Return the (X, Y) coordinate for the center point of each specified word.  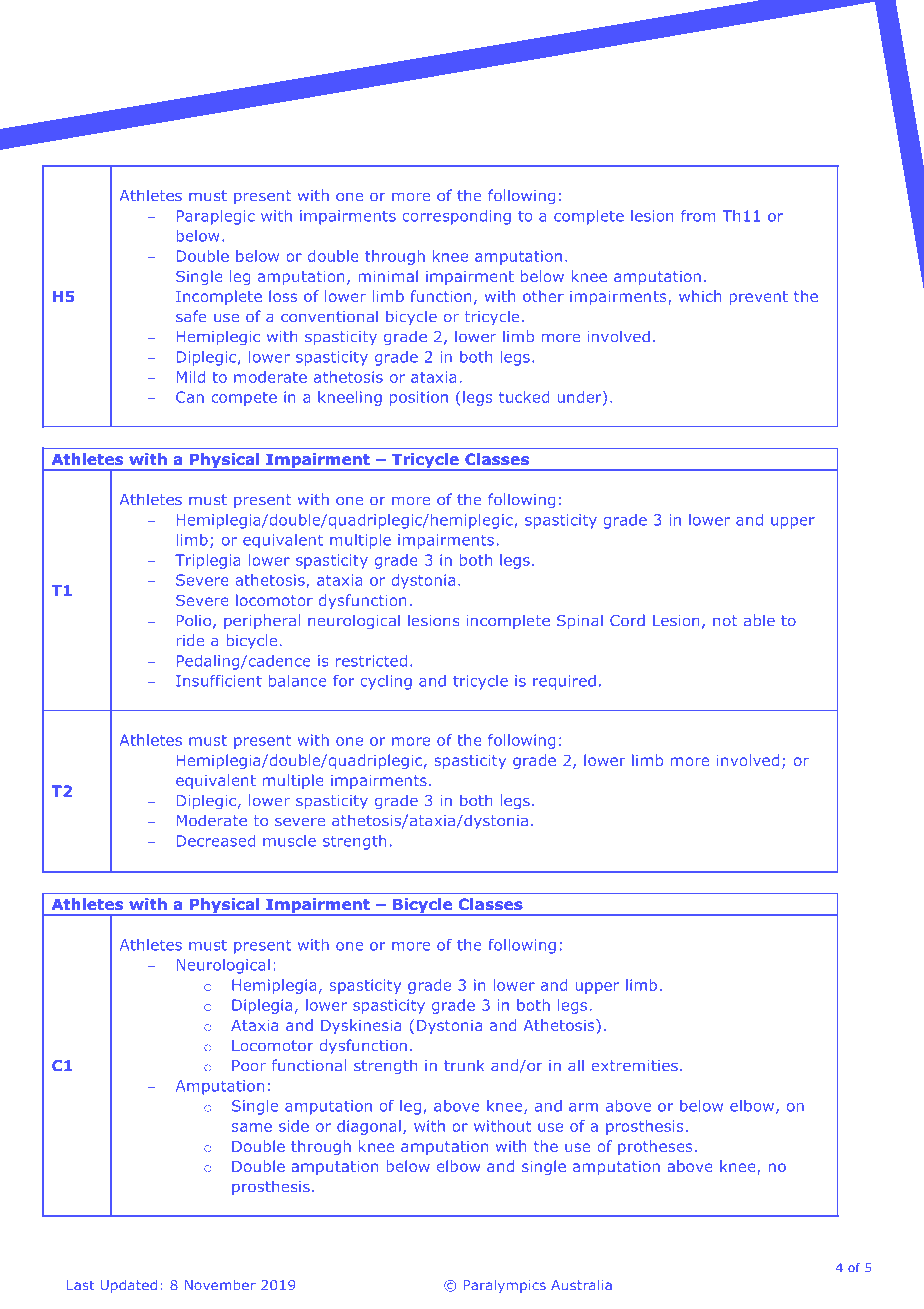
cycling (386, 682)
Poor (249, 1066)
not (725, 621)
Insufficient (219, 681)
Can (190, 397)
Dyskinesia (361, 1026)
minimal (388, 276)
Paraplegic (216, 217)
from (698, 216)
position (419, 398)
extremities (635, 1066)
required (564, 682)
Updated (129, 1286)
